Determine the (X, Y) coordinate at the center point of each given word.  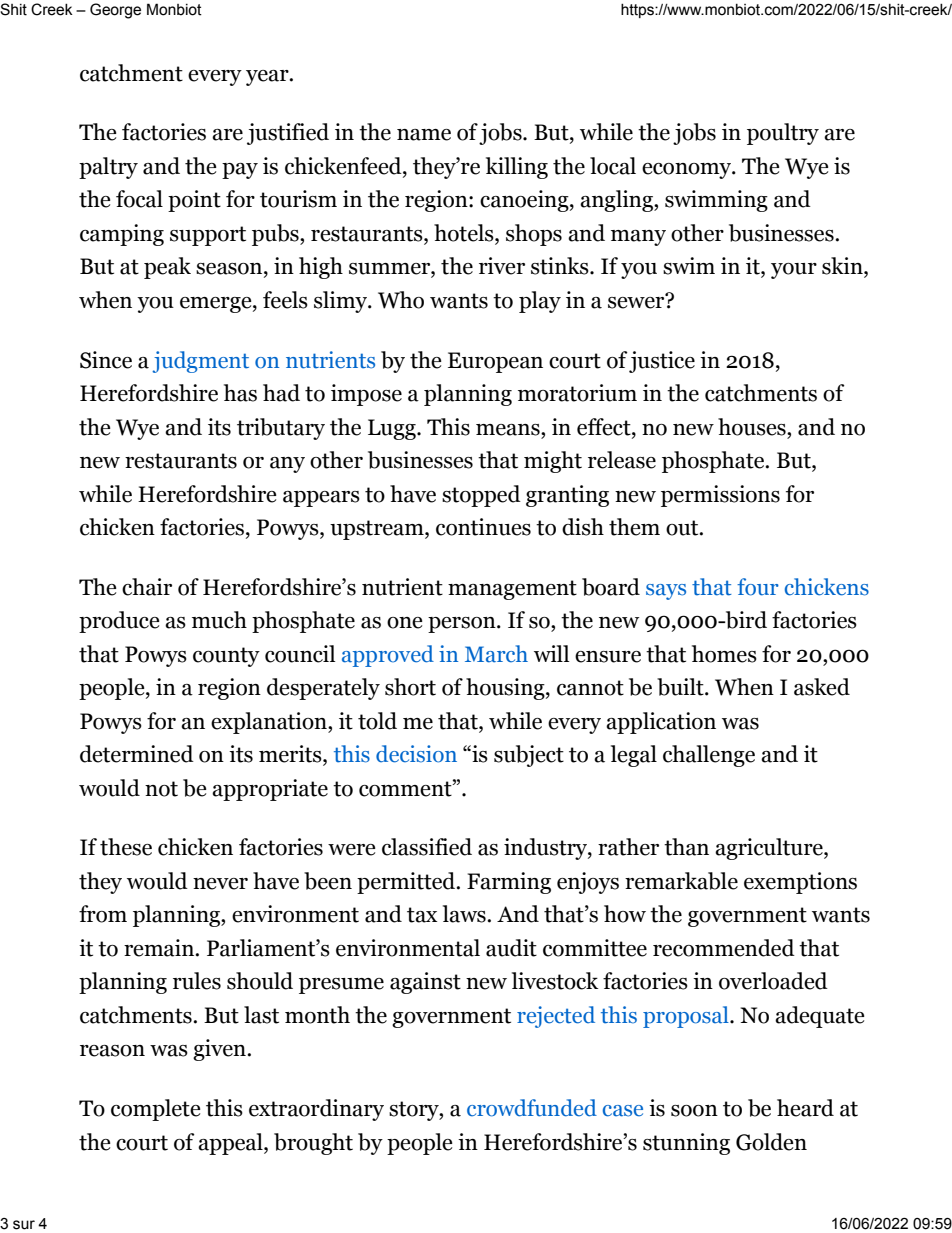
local (613, 166)
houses (753, 427)
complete (156, 1110)
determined (137, 754)
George (115, 11)
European (495, 362)
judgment (200, 362)
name (424, 135)
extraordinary (316, 1110)
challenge (709, 756)
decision (416, 754)
